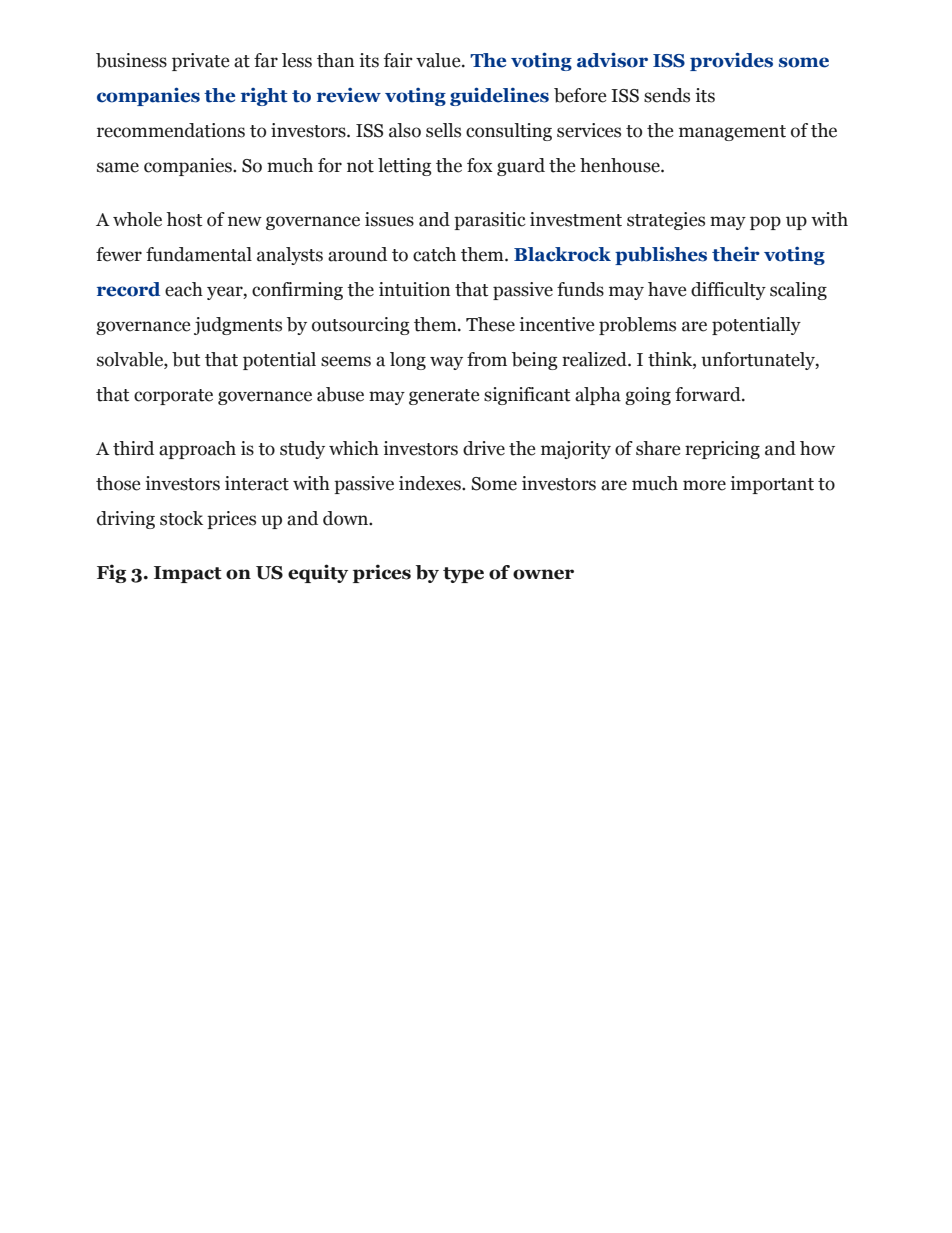  Describe the element at coordinates (490, 221) in the document. I see `parasitic` at that location.
